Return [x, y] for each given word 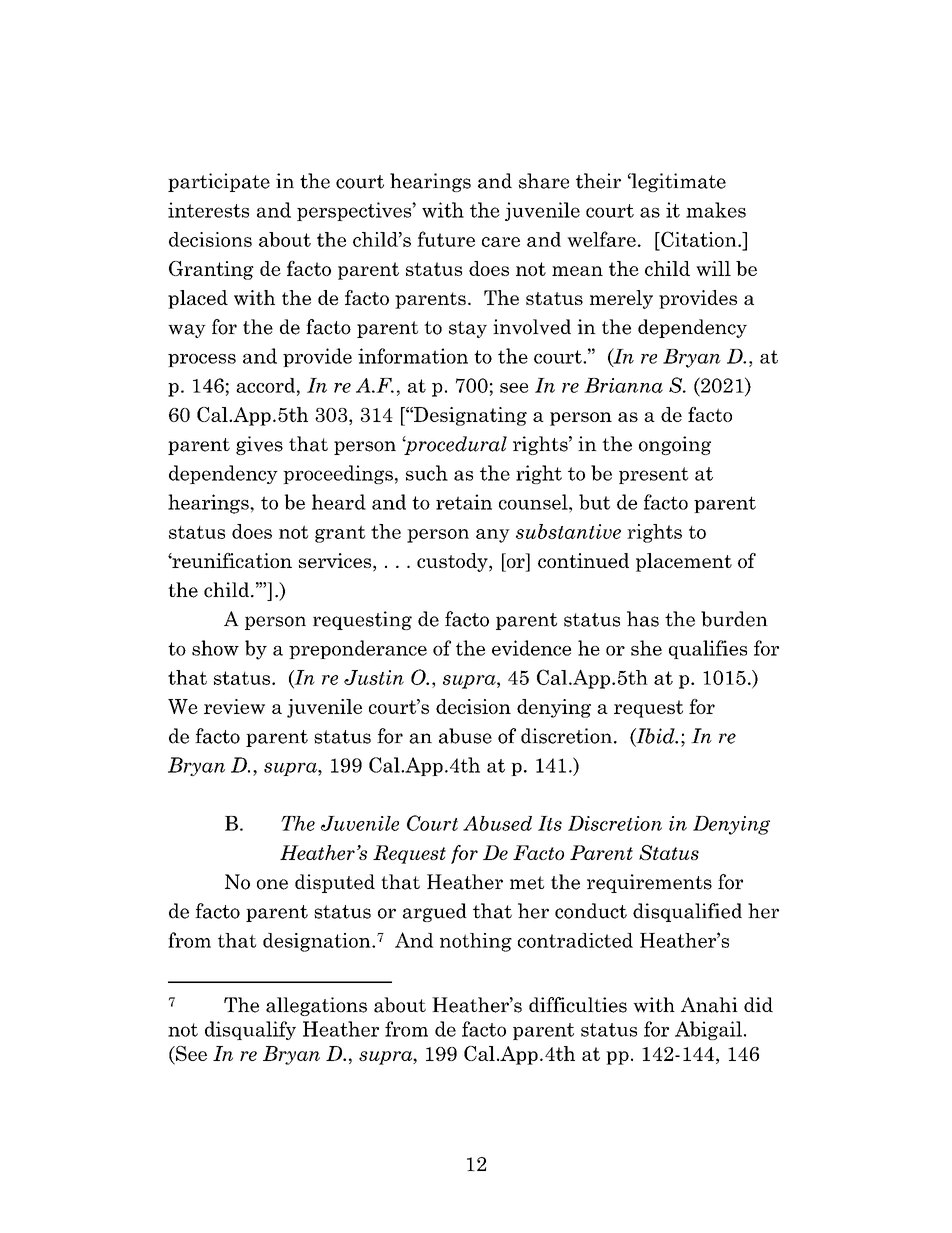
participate [219, 182]
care [501, 242]
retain [464, 502]
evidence [531, 648]
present [653, 475]
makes [716, 210]
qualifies [708, 649]
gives [259, 445]
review [234, 706]
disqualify [250, 1030]
